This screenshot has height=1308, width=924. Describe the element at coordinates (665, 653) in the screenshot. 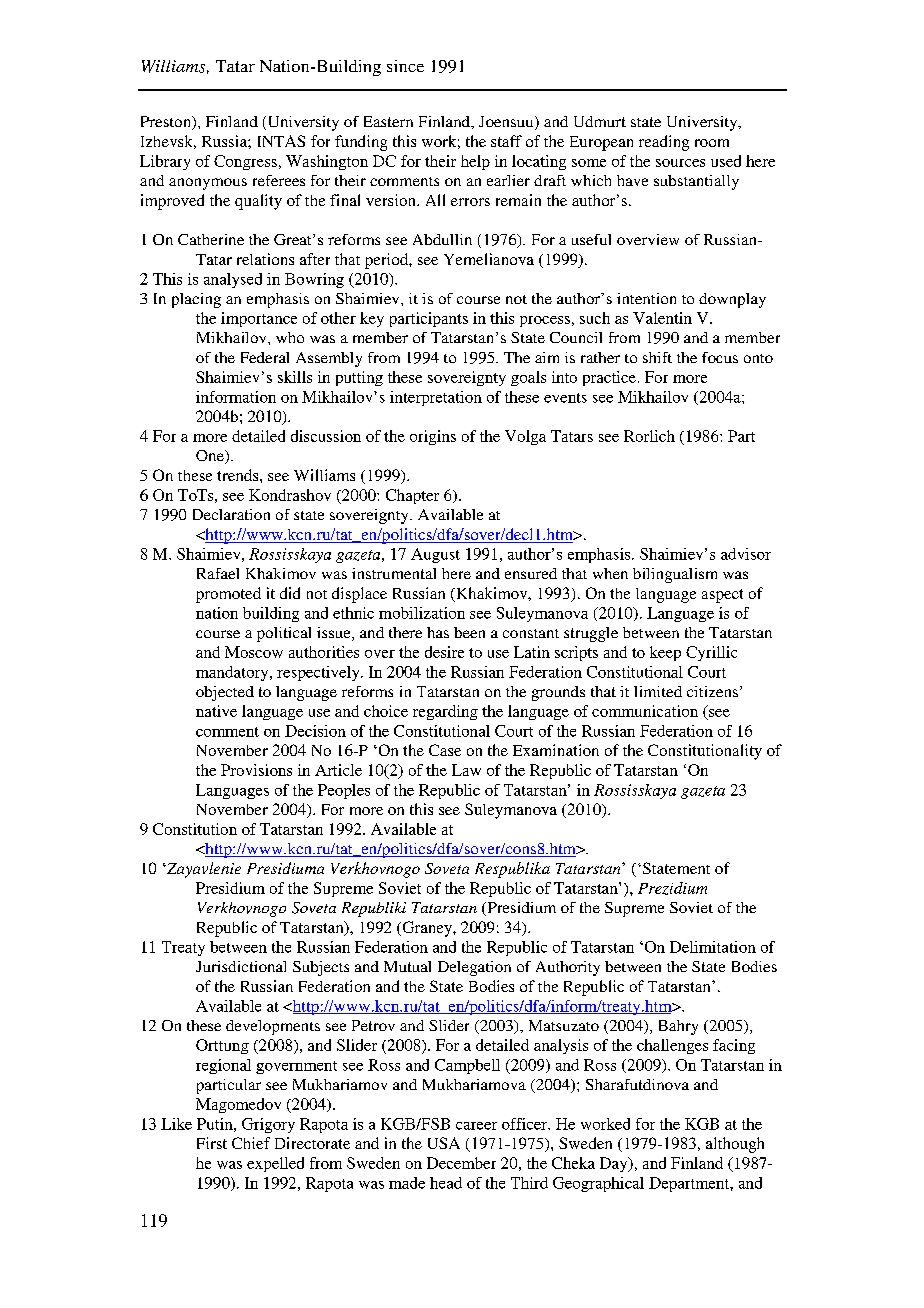

I see `keep` at that location.
